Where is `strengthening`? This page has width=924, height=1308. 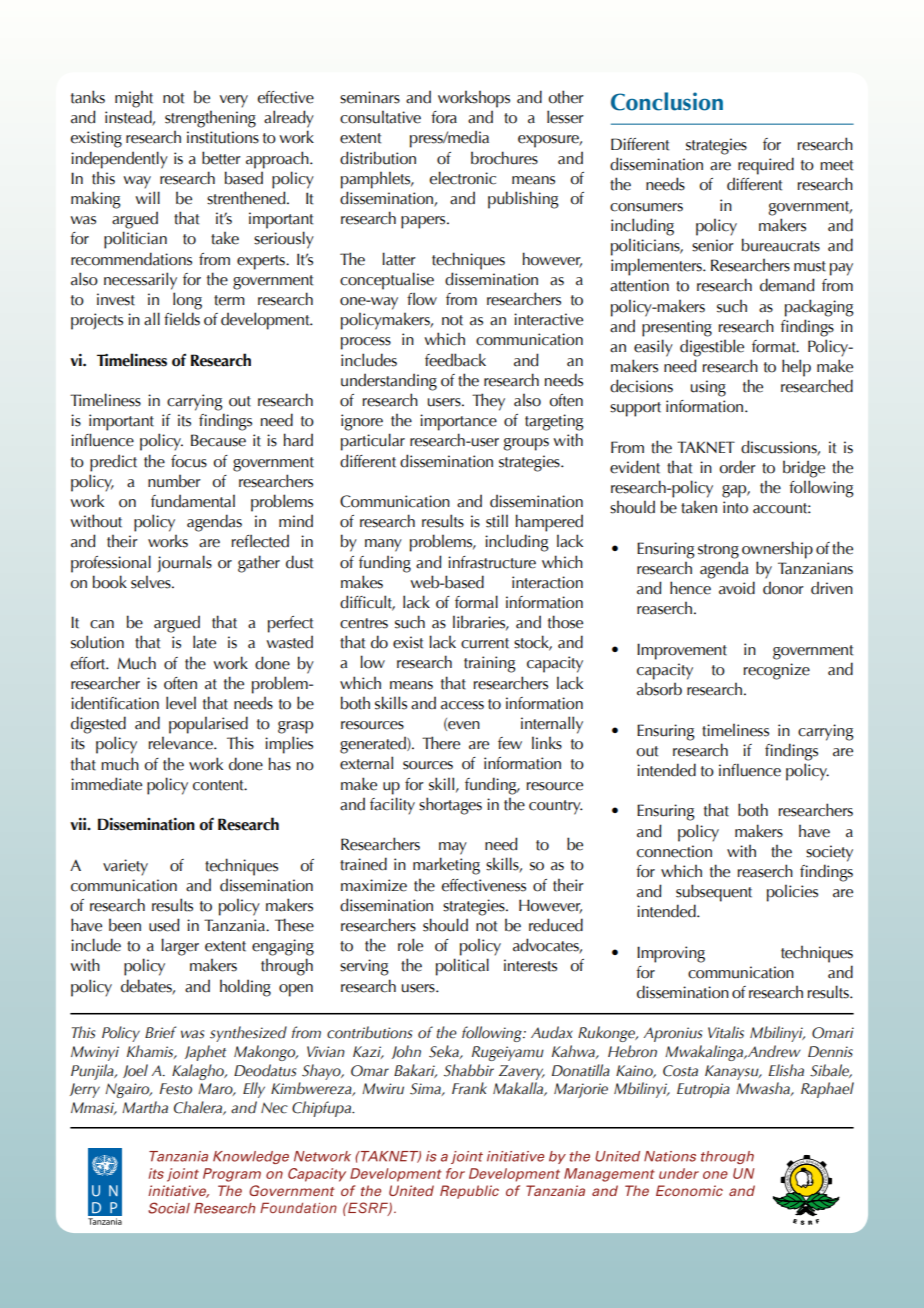
strengthening is located at coordinates (210, 119).
